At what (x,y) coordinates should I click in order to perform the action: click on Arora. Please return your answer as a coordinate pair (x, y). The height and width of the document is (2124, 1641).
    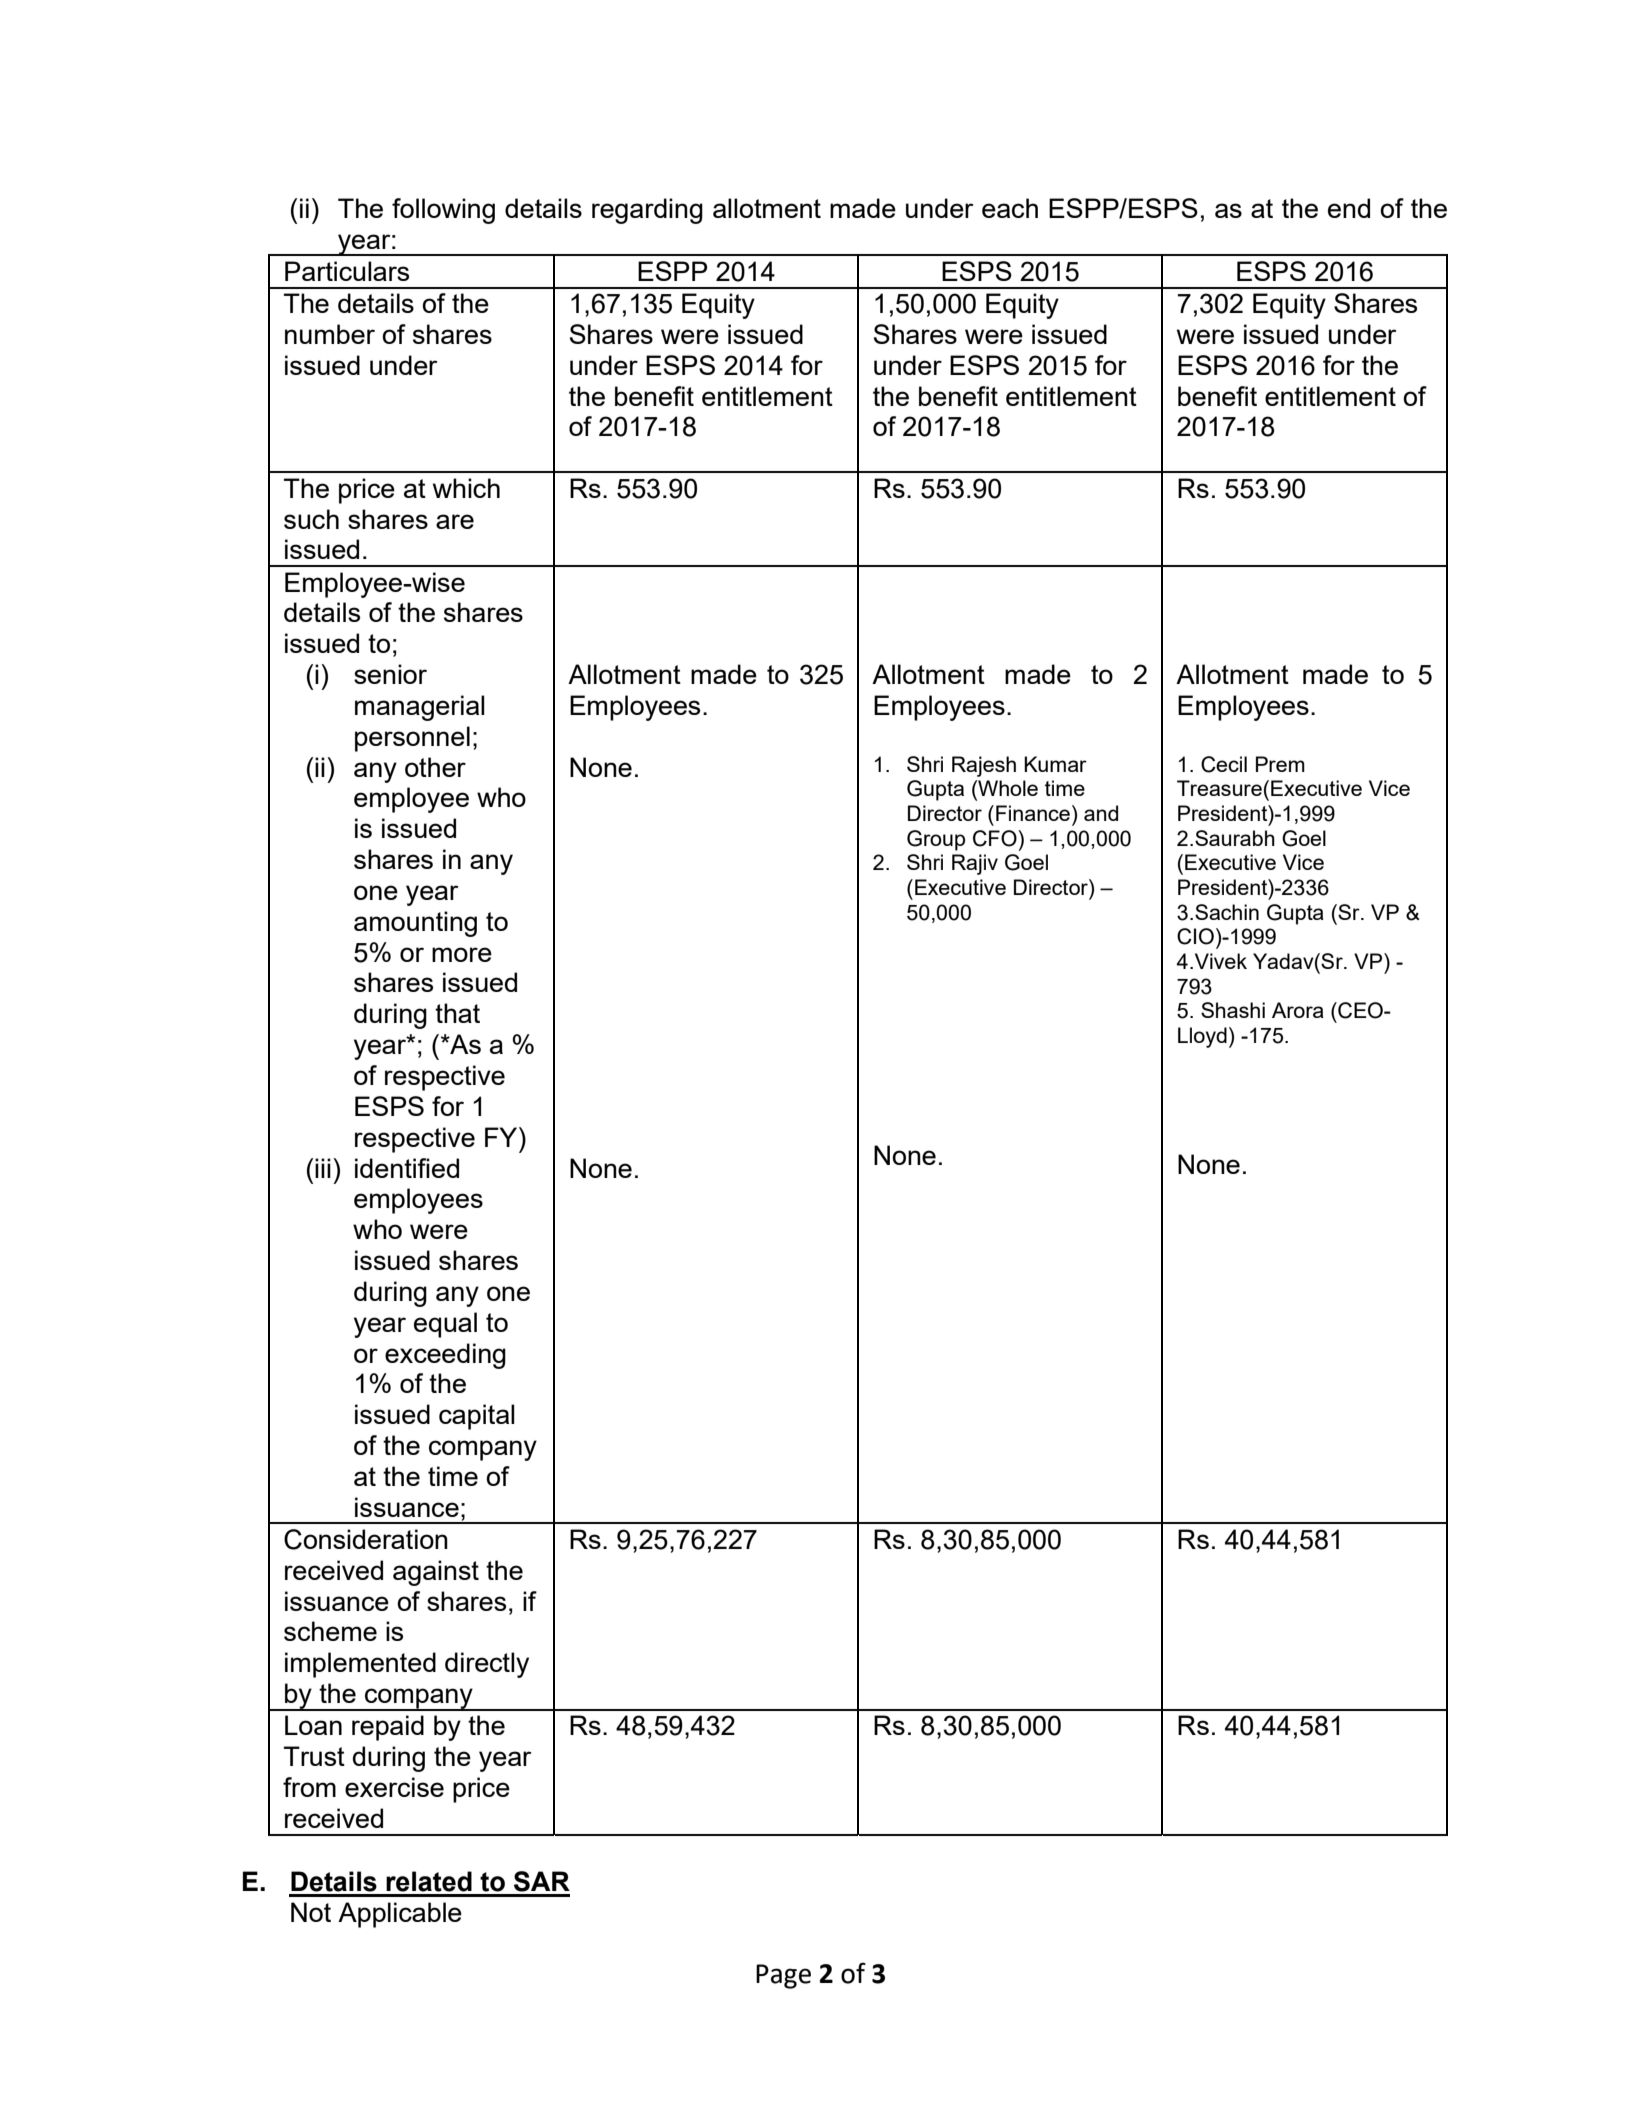
    Looking at the image, I should click on (1298, 1010).
